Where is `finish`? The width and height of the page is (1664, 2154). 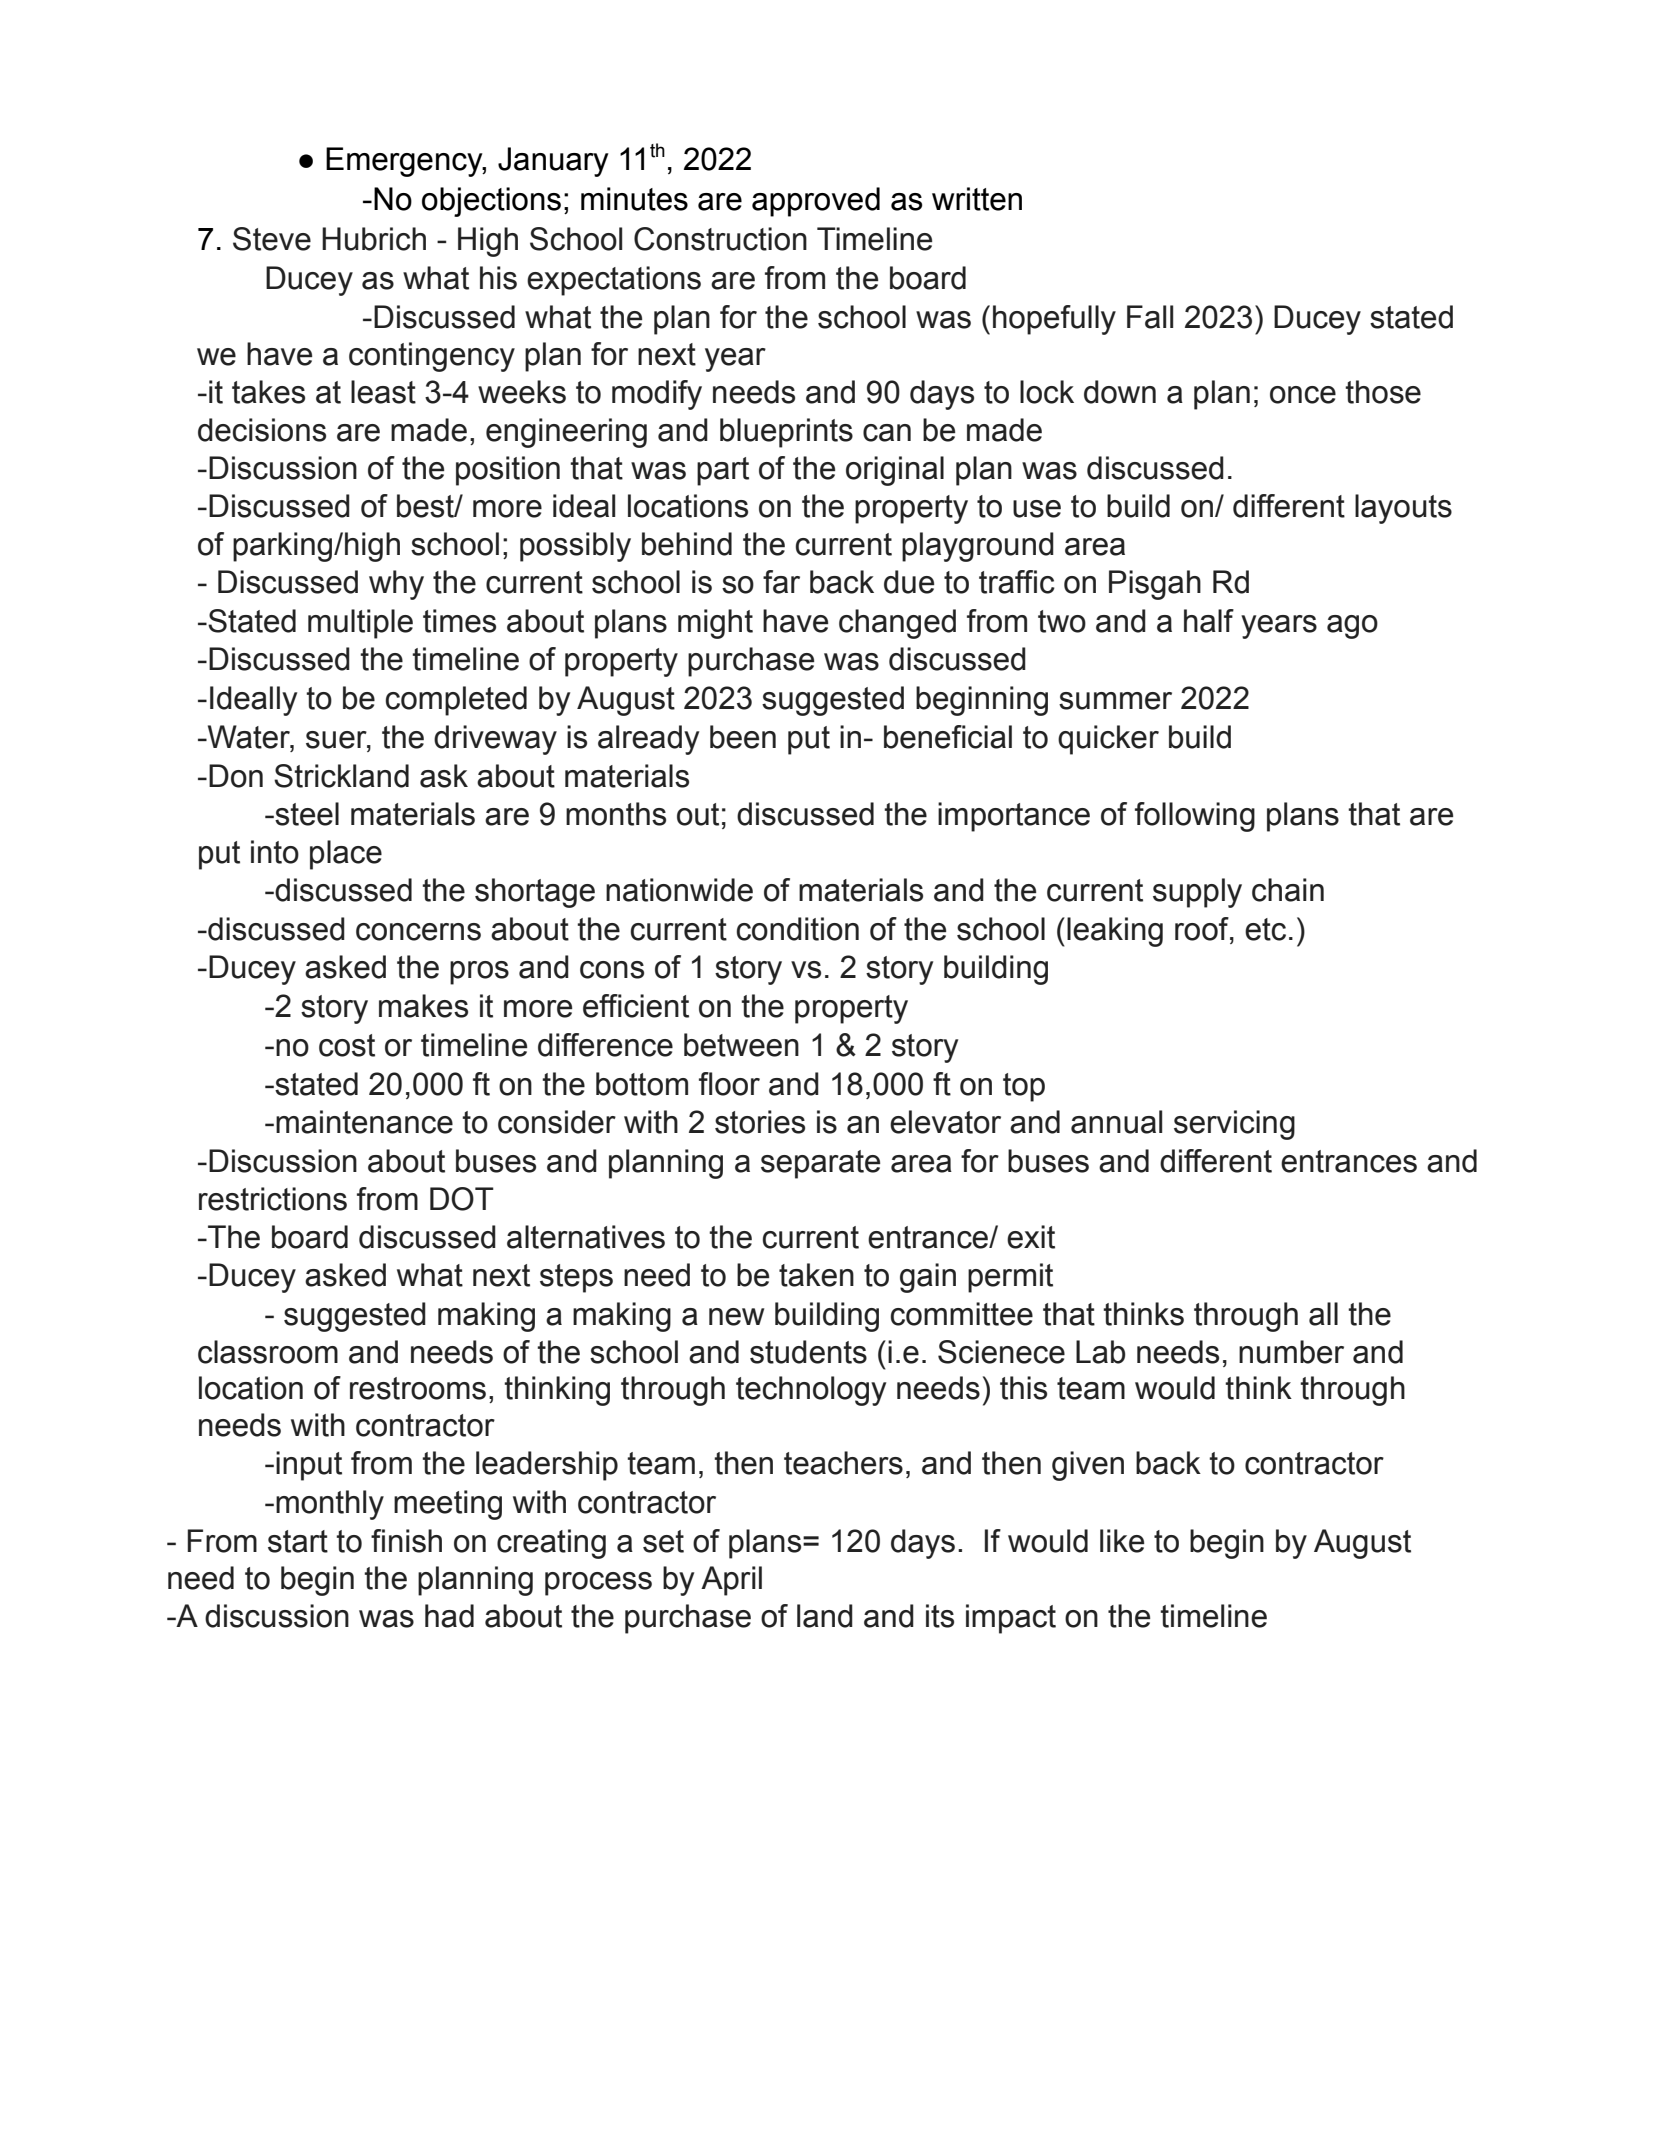 finish is located at coordinates (406, 1541).
